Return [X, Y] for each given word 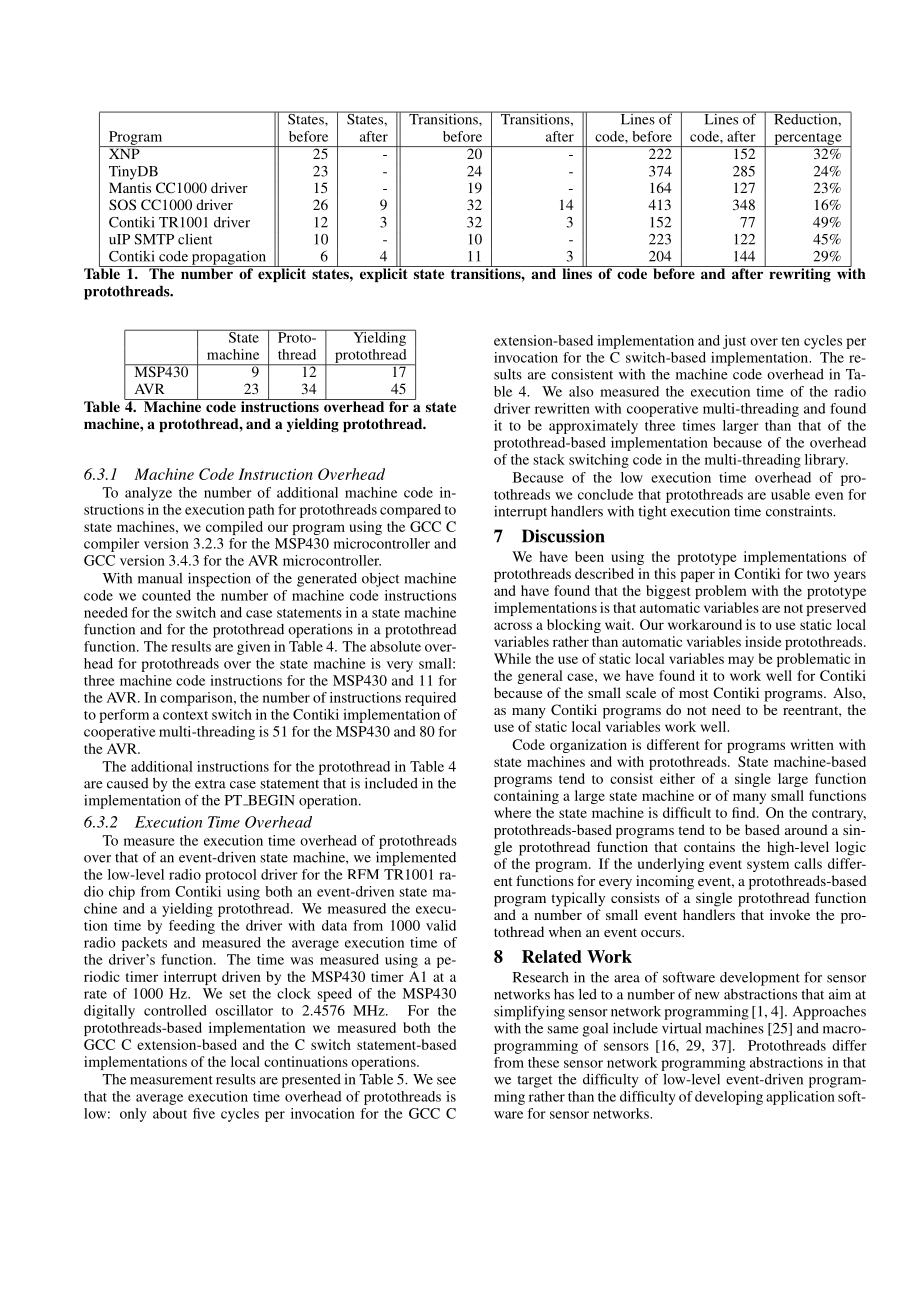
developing [729, 1098]
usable [790, 494]
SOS [122, 204]
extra [210, 784]
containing [526, 797]
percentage [808, 140]
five [204, 1113]
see [446, 1081]
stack [549, 459]
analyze [148, 494]
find [745, 812]
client [195, 239]
